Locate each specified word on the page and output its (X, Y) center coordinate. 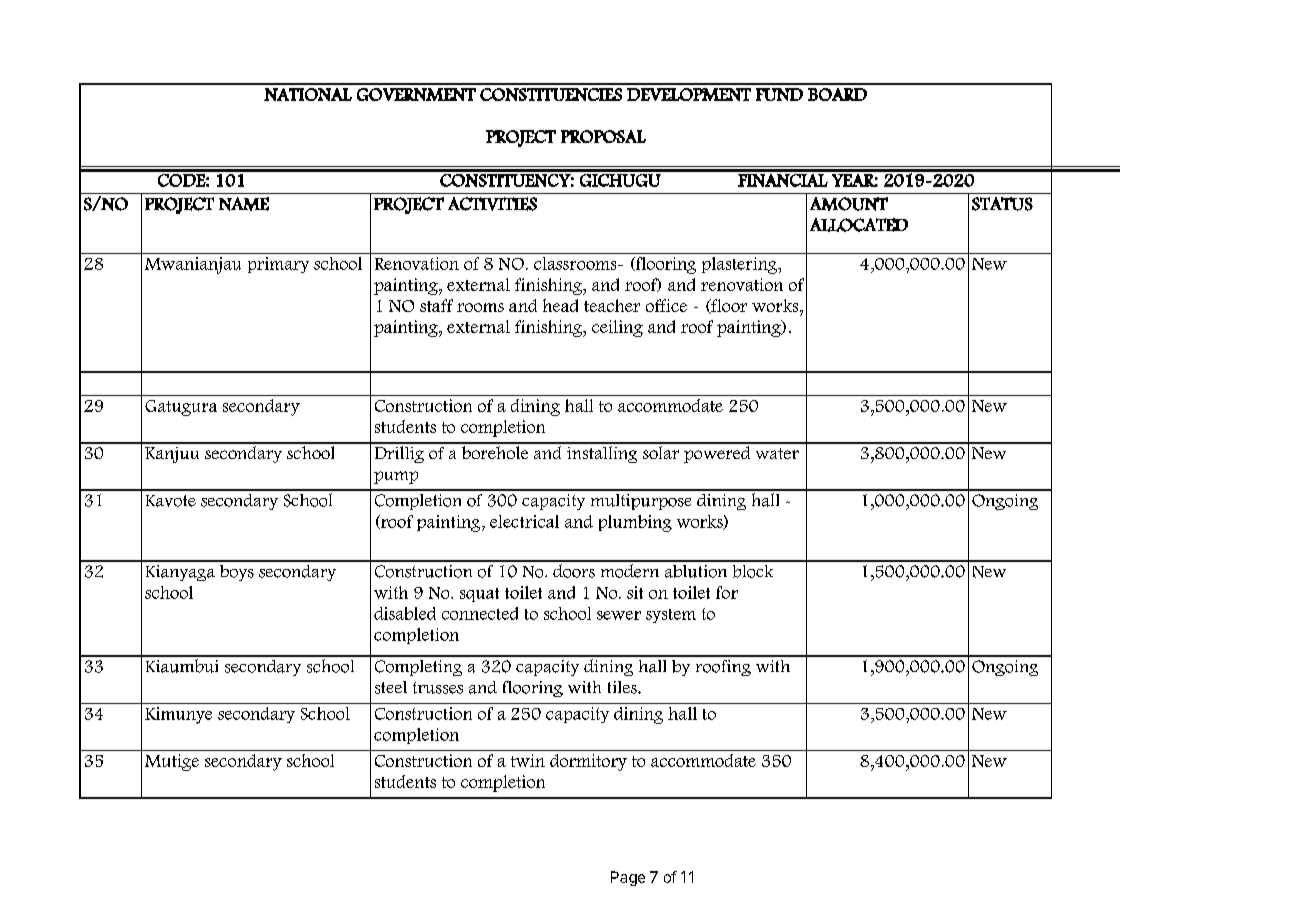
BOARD (837, 94)
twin (528, 760)
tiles (623, 687)
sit (635, 592)
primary (278, 265)
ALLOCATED (859, 225)
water (777, 453)
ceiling (617, 328)
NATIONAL (308, 94)
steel (391, 687)
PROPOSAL (603, 136)
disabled (405, 613)
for (727, 592)
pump (396, 477)
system (671, 616)
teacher (612, 305)
